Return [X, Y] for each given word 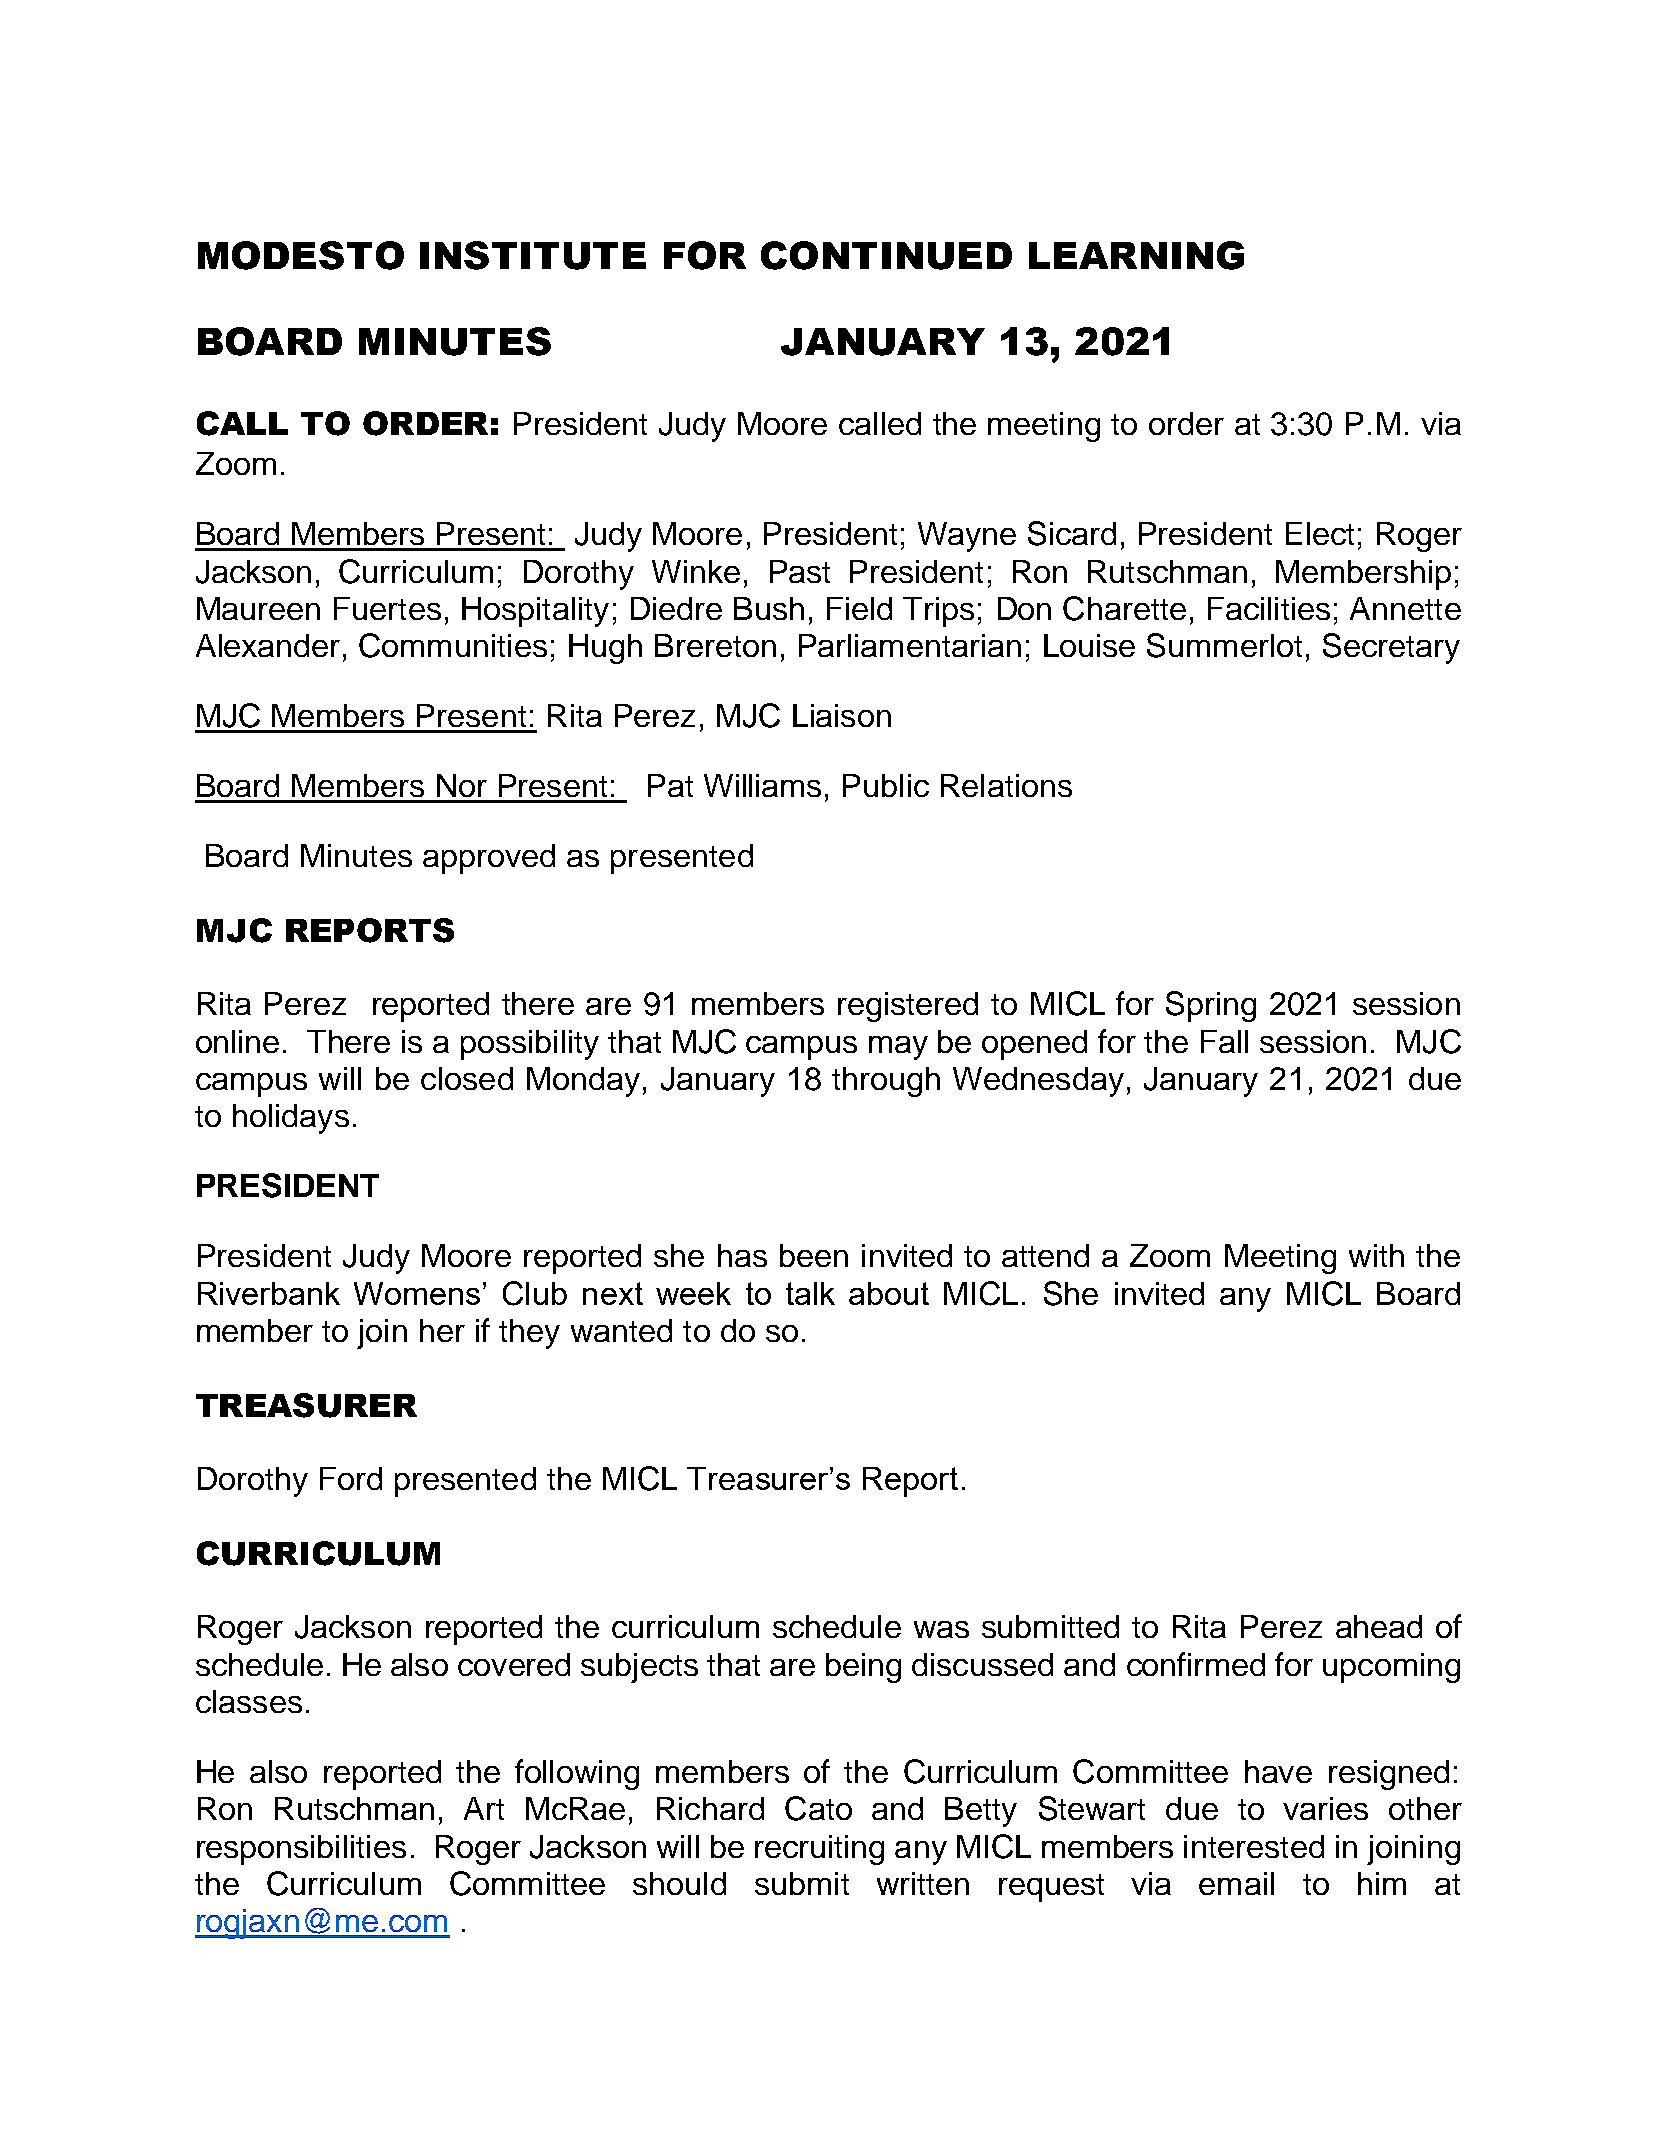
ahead [1379, 1626]
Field [859, 608]
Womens [417, 1293]
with [1376, 1255]
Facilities [1269, 608]
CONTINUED [886, 255]
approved [489, 859]
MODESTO [301, 255]
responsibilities [301, 1850]
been [814, 1255]
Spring [1211, 1006]
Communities [453, 645]
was [941, 1629]
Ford [351, 1478]
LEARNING [1136, 255]
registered [908, 1007]
